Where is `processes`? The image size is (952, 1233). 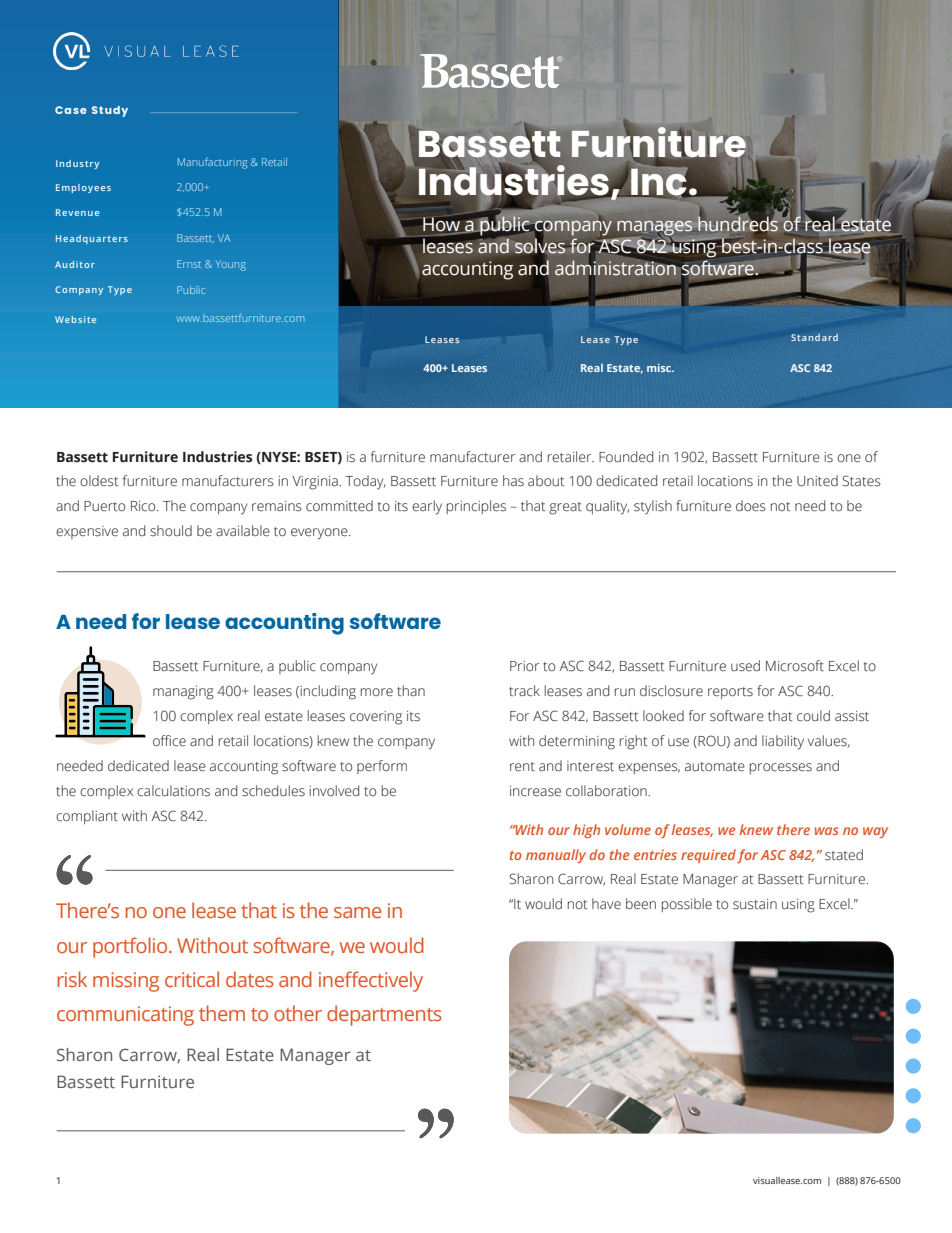 processes is located at coordinates (781, 768).
